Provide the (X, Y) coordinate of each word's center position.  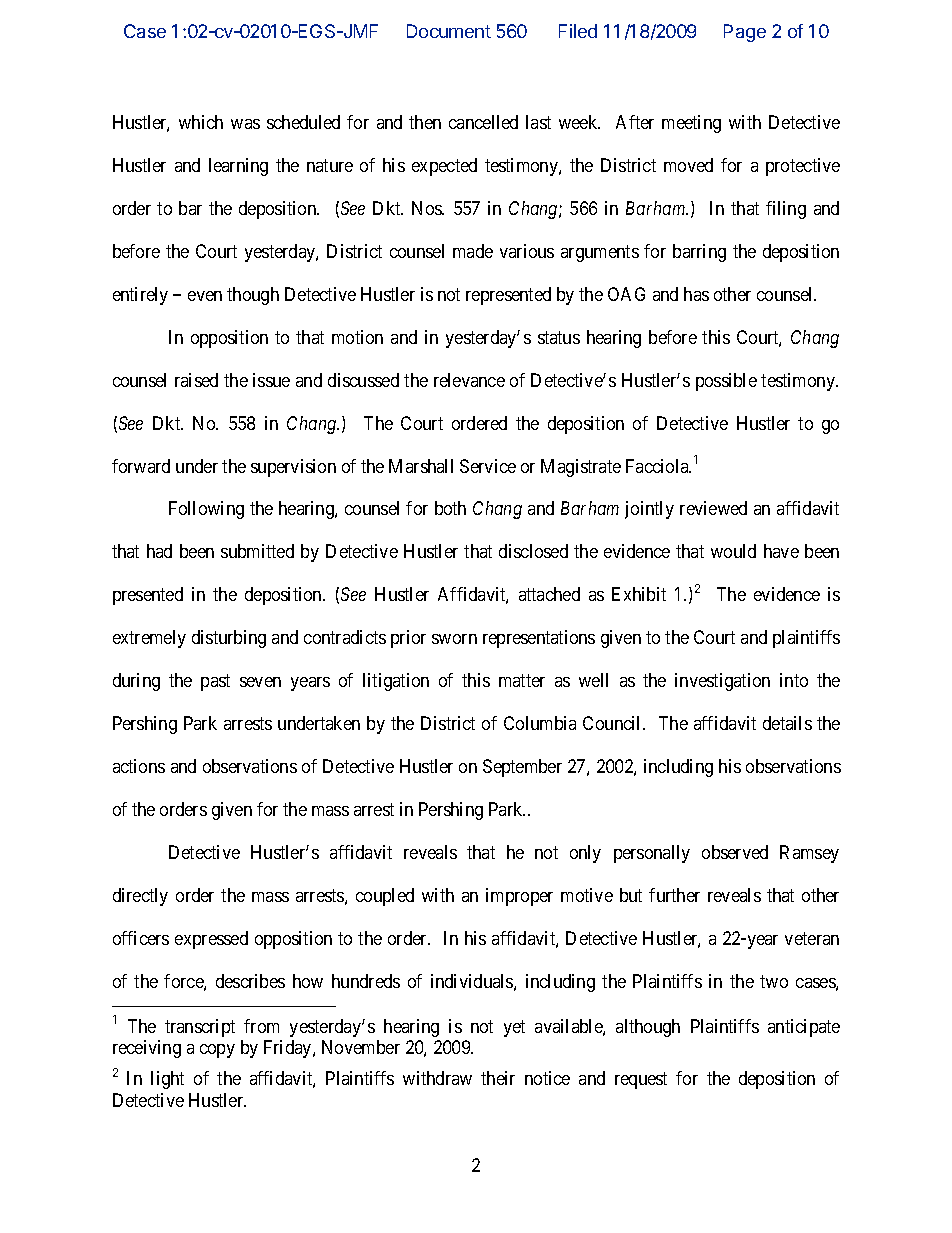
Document (449, 31)
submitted (257, 551)
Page (745, 33)
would (733, 551)
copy (217, 1051)
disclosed (533, 551)
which (201, 122)
